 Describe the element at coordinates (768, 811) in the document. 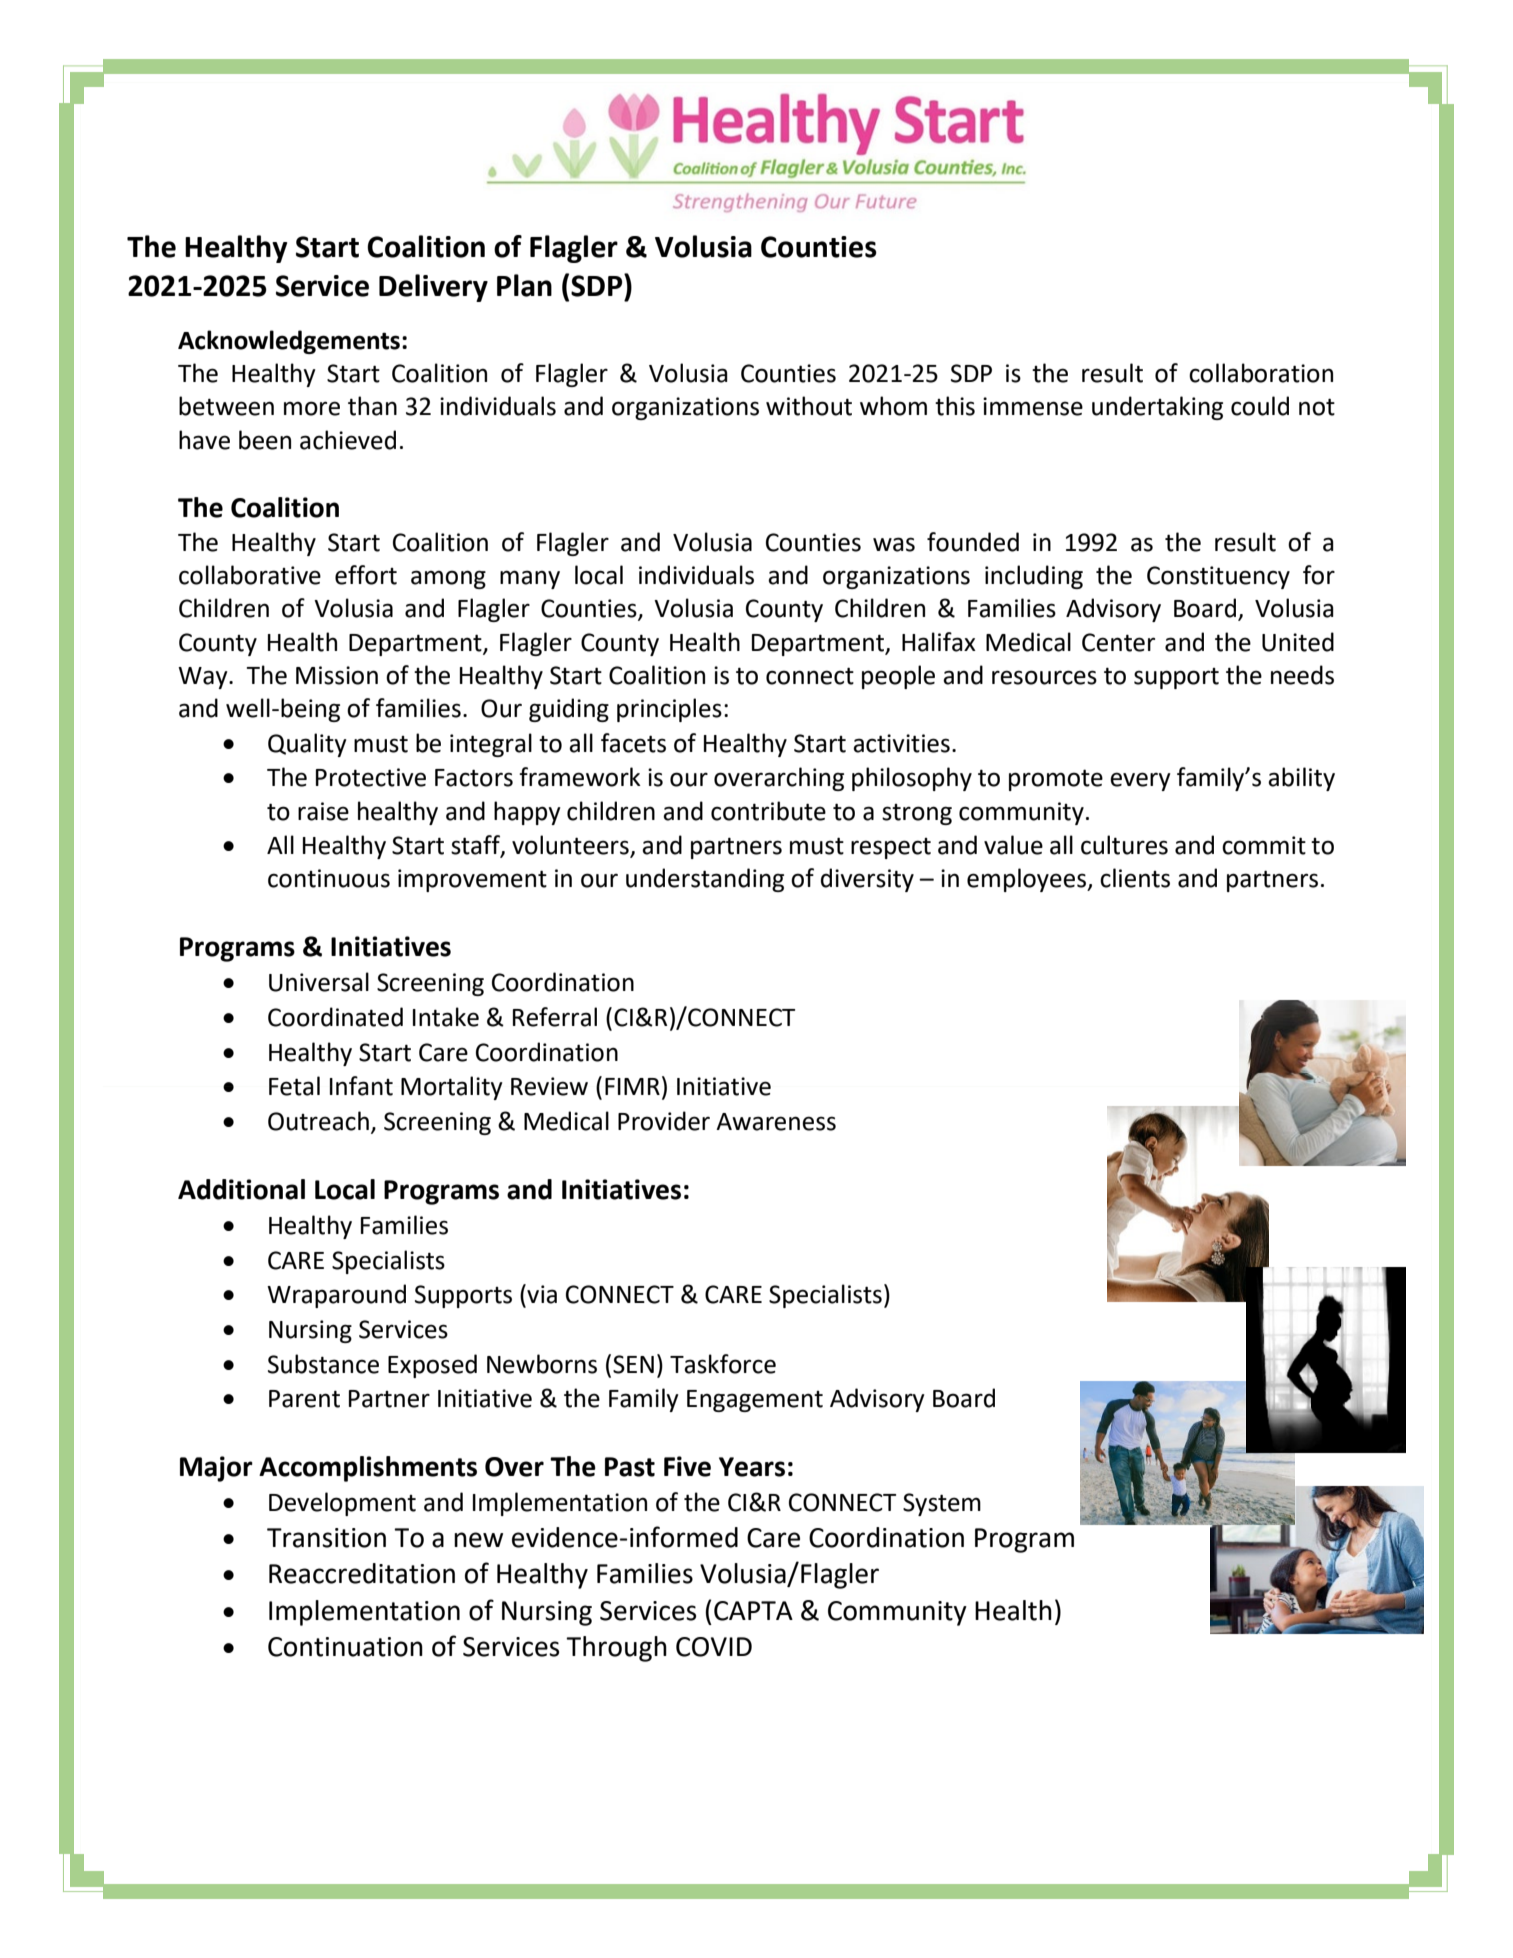

I see `contribute` at that location.
